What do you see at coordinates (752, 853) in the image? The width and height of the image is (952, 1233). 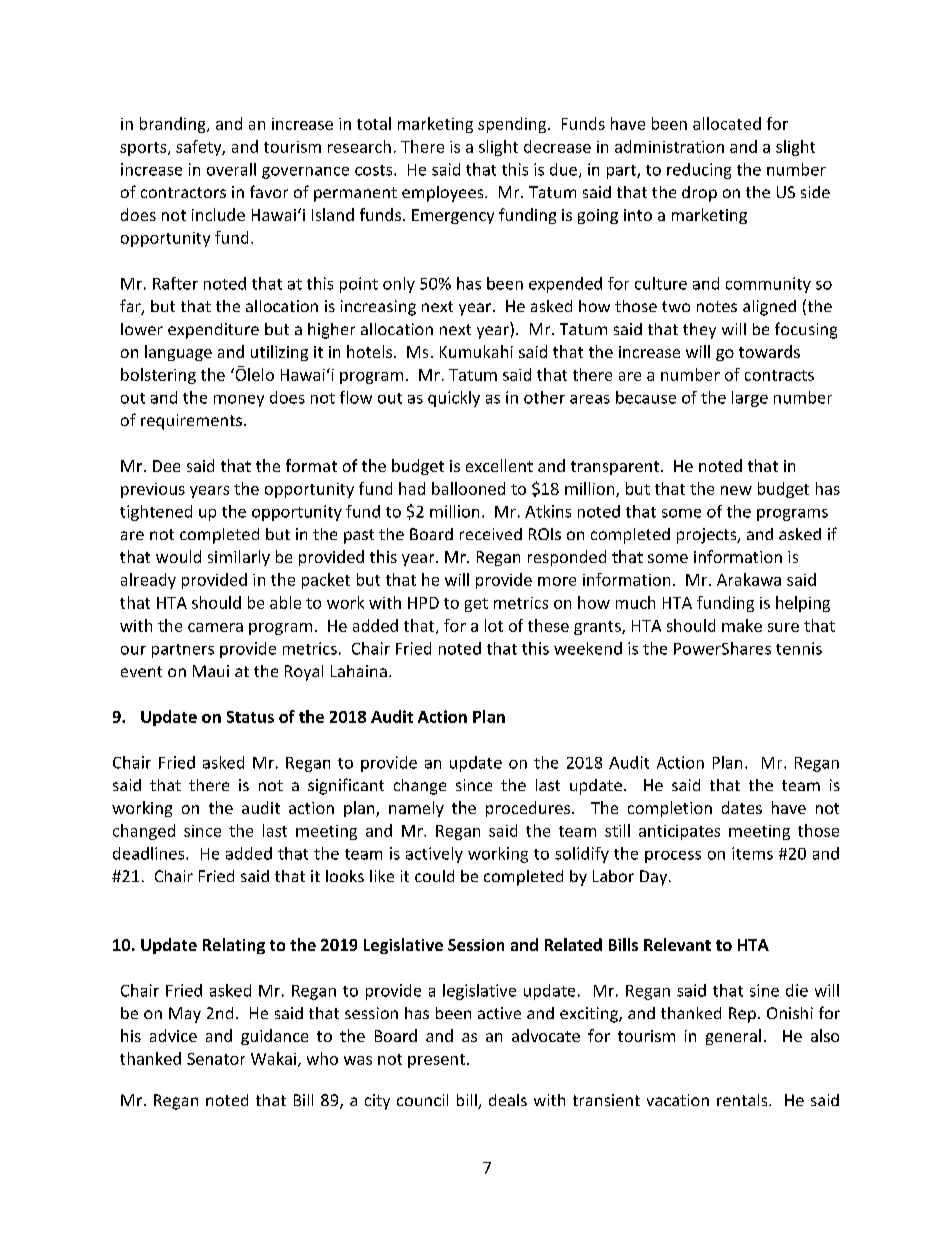 I see `items` at bounding box center [752, 853].
